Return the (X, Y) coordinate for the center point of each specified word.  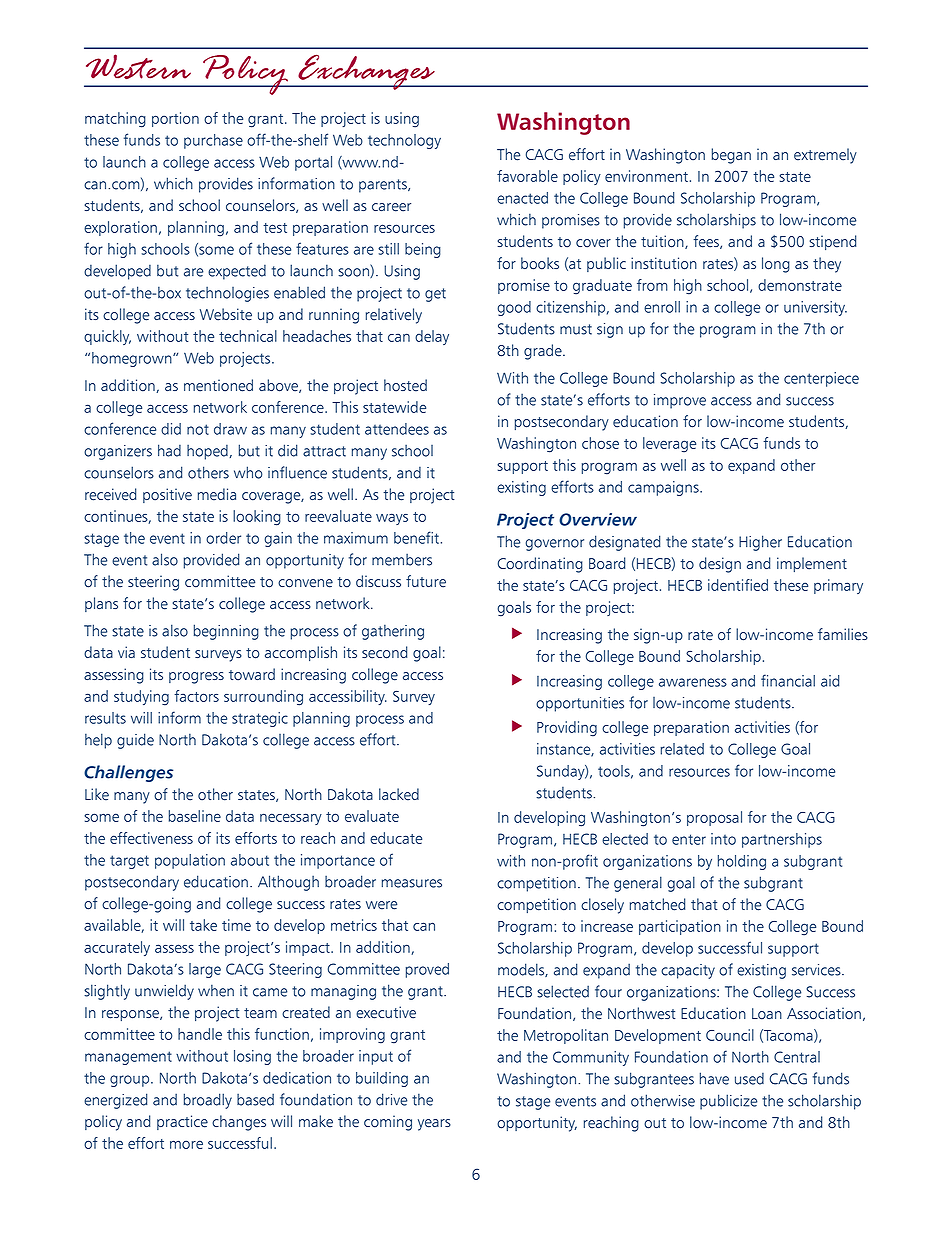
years (434, 1125)
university (815, 308)
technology (404, 141)
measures (412, 883)
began (731, 156)
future (426, 581)
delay (432, 337)
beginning (226, 632)
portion (175, 119)
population (190, 861)
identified (738, 585)
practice (182, 1122)
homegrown (133, 359)
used (749, 1079)
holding (742, 862)
